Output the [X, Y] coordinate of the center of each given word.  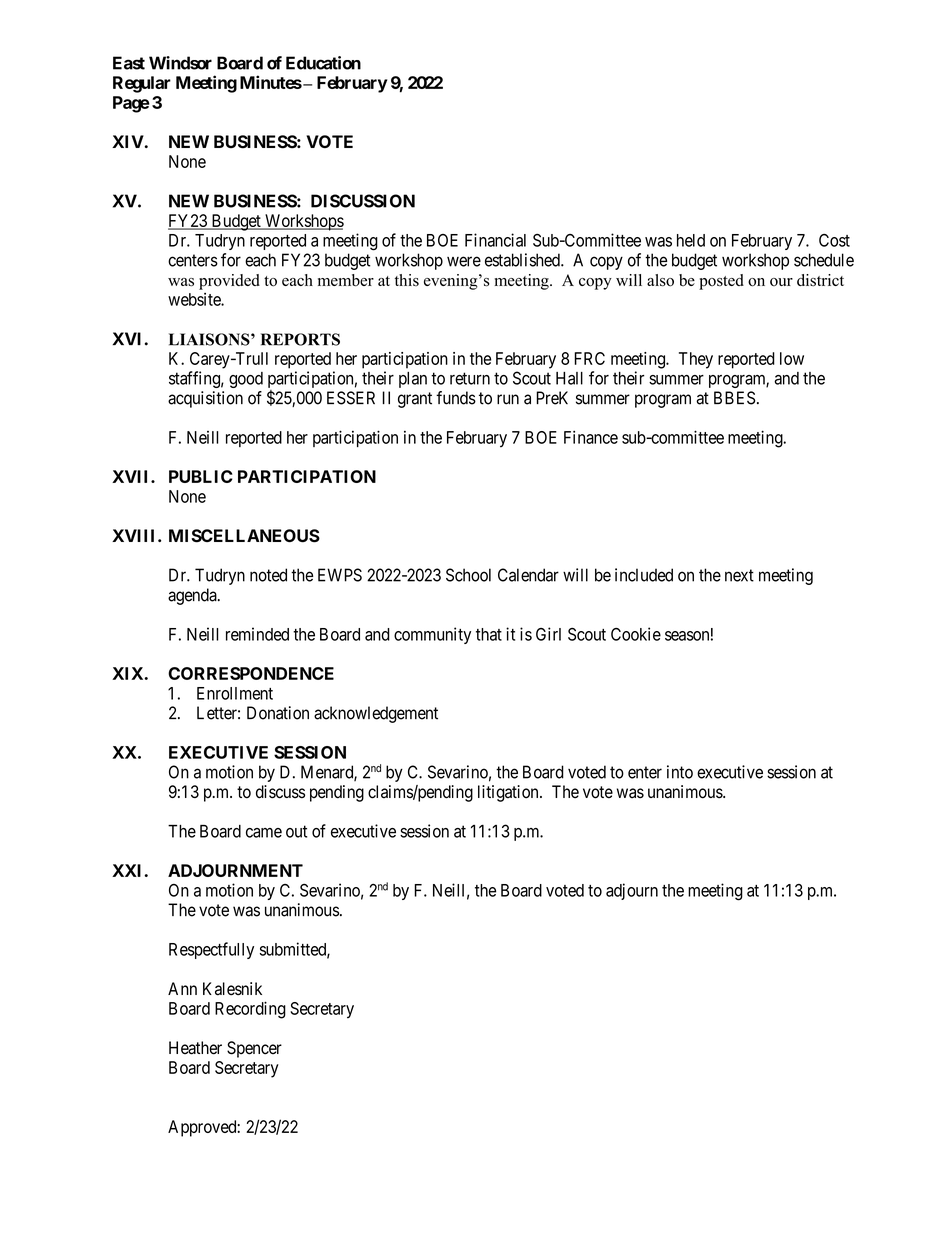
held [691, 240]
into [680, 772]
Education [323, 63]
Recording [250, 1010]
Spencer [254, 1049]
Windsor [180, 63]
